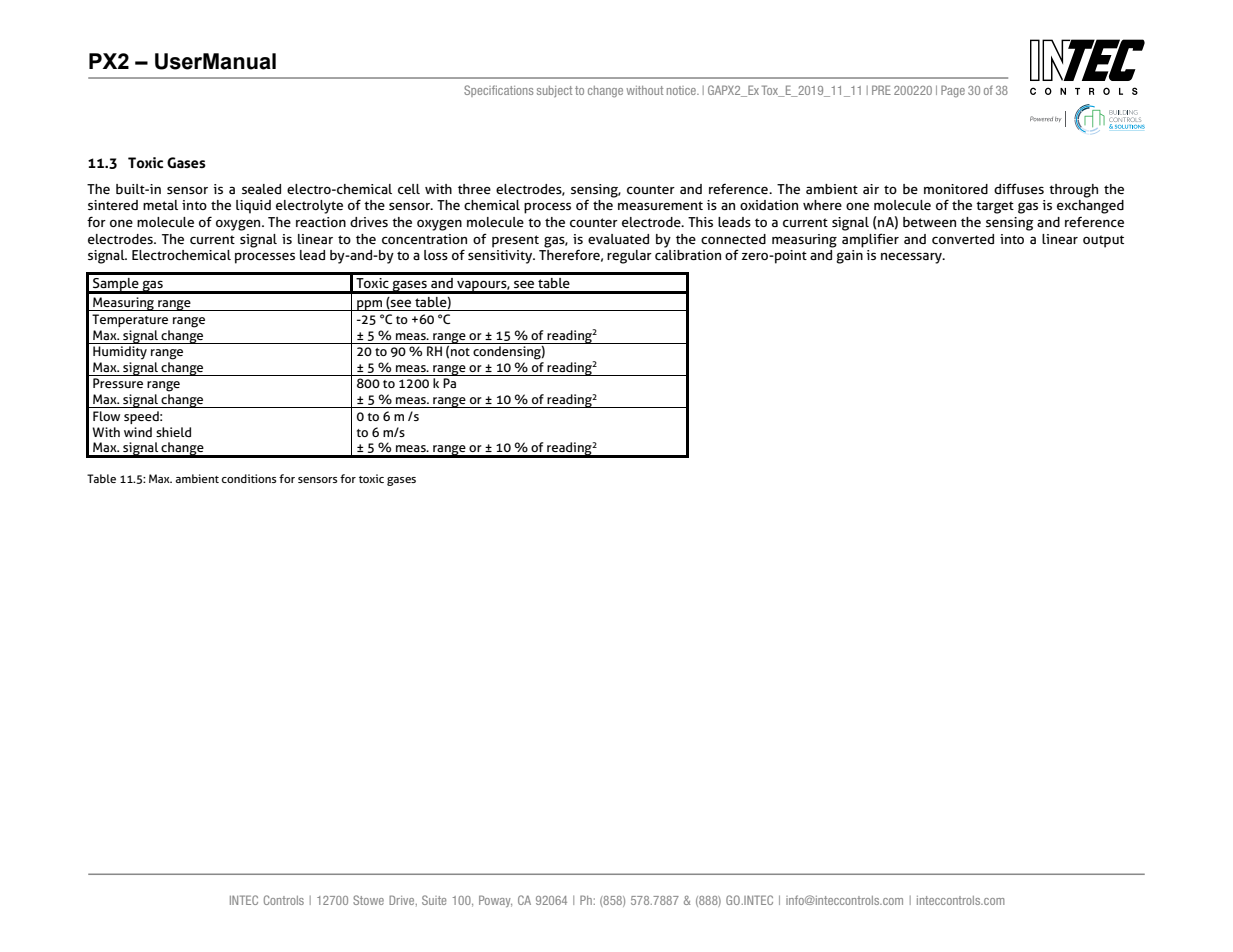 Image resolution: width=1233 pixels, height=952 pixels. What do you see at coordinates (495, 901) in the screenshot?
I see `Poway` at bounding box center [495, 901].
